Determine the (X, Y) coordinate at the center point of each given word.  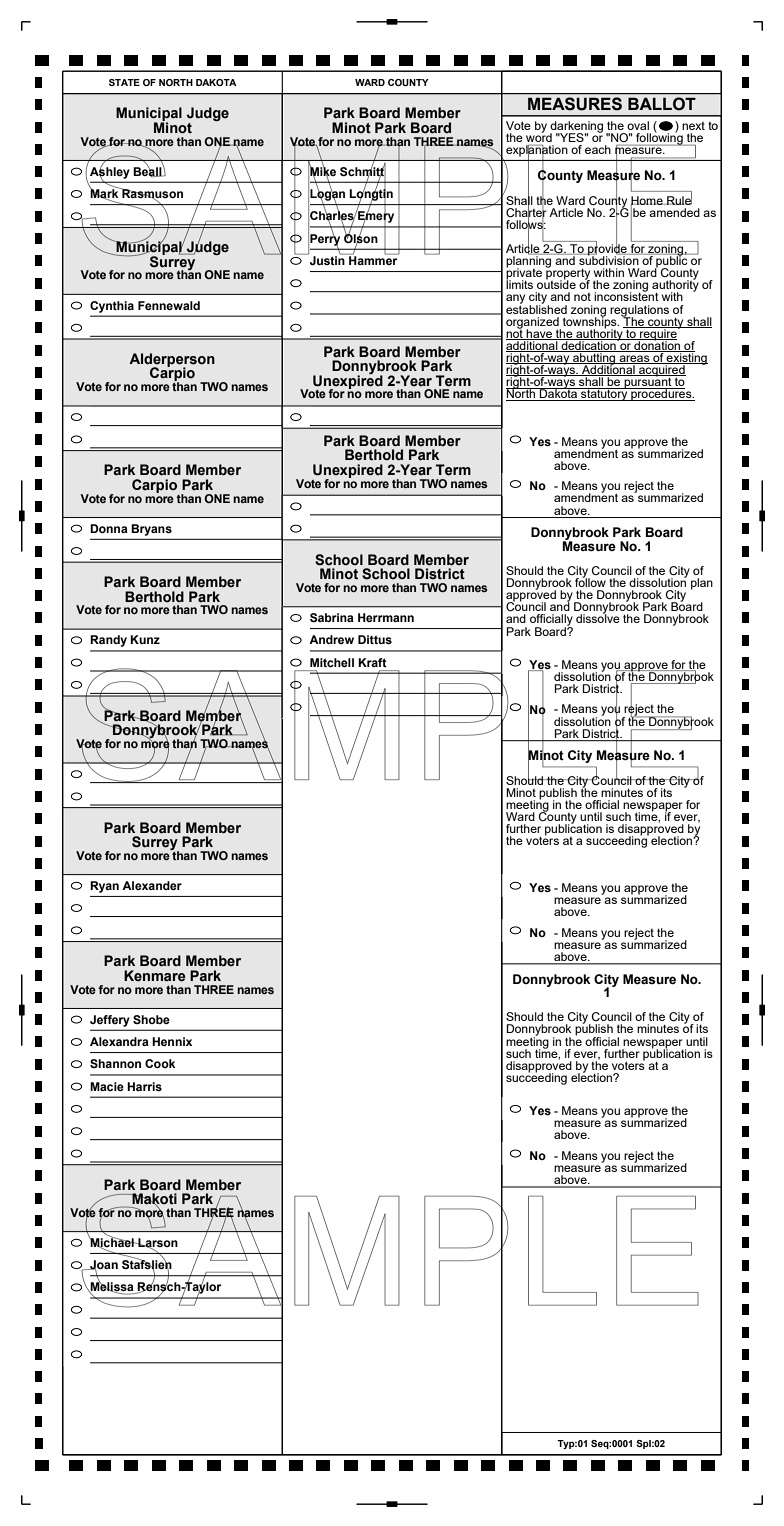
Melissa (112, 1287)
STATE (124, 82)
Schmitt (363, 171)
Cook (160, 1063)
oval (638, 125)
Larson (157, 1243)
